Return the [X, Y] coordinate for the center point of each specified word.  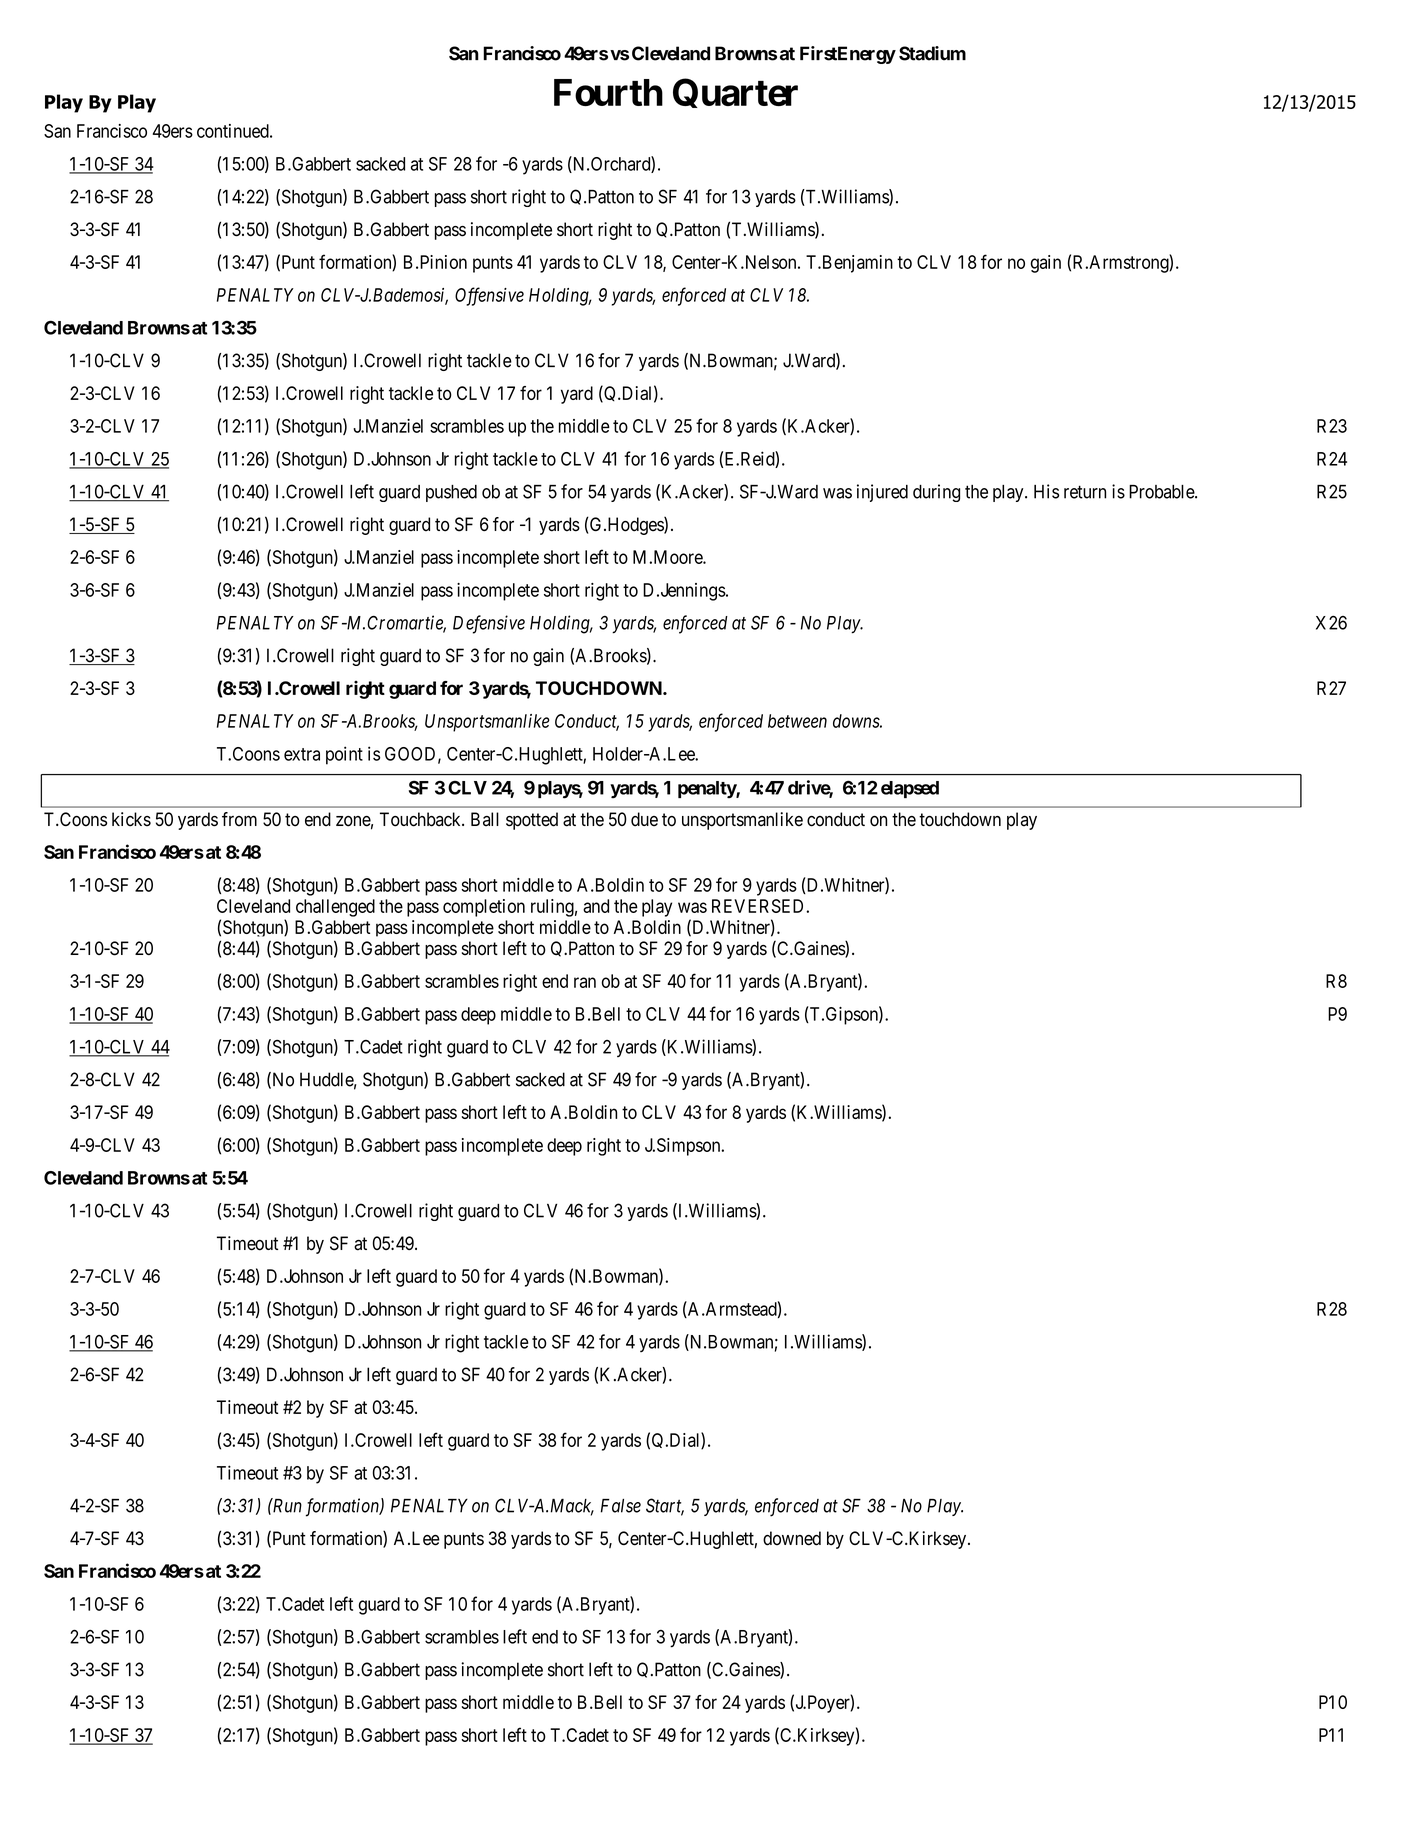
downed [792, 1538]
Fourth [608, 92]
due [644, 819]
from [239, 819]
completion [484, 908]
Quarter [735, 93]
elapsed [910, 789]
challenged [335, 908]
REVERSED [759, 906]
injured [882, 493]
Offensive [489, 296]
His [1046, 491]
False [621, 1506]
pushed [451, 493]
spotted [532, 821]
